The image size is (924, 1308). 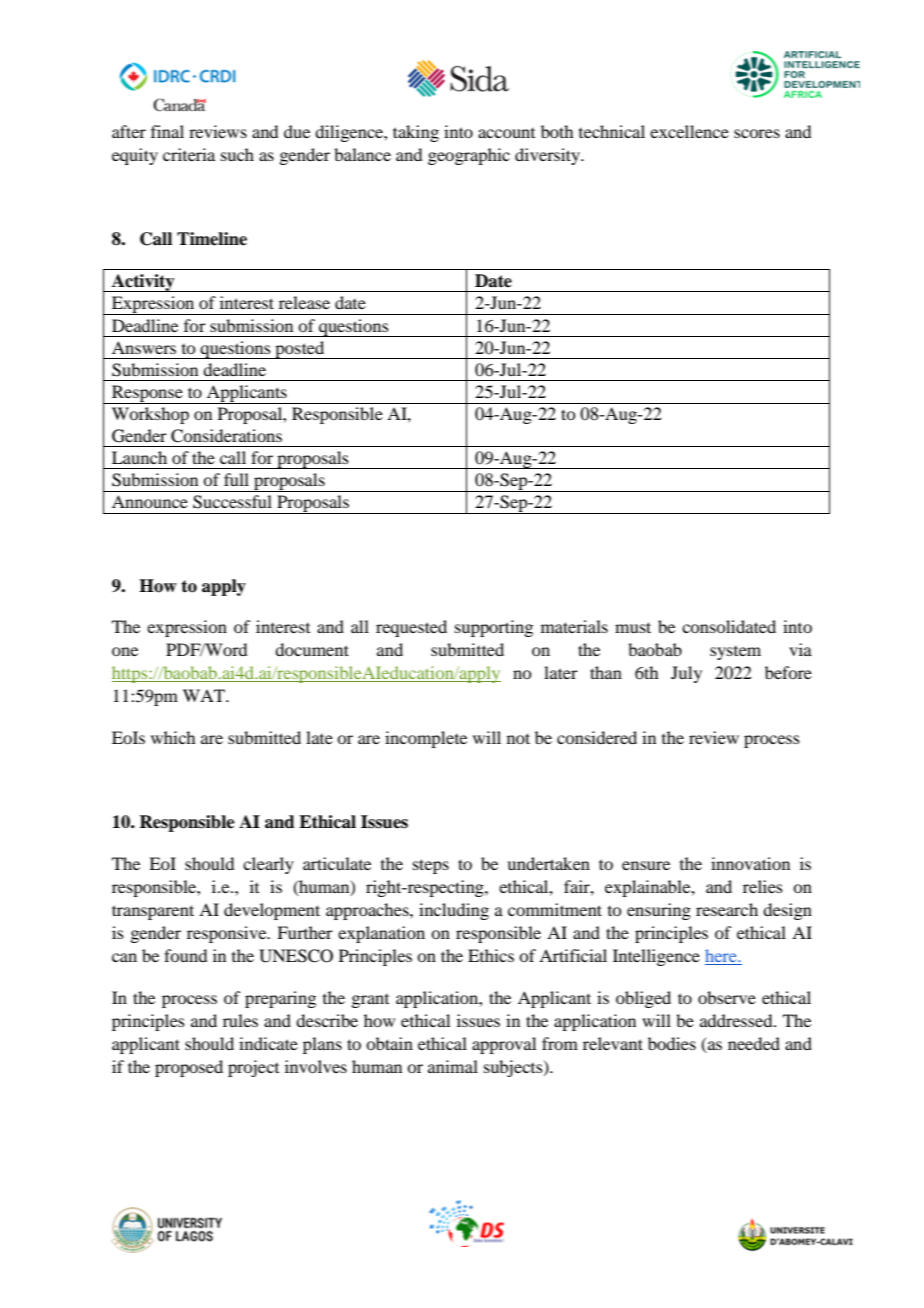 I want to click on excellence, so click(x=689, y=131).
